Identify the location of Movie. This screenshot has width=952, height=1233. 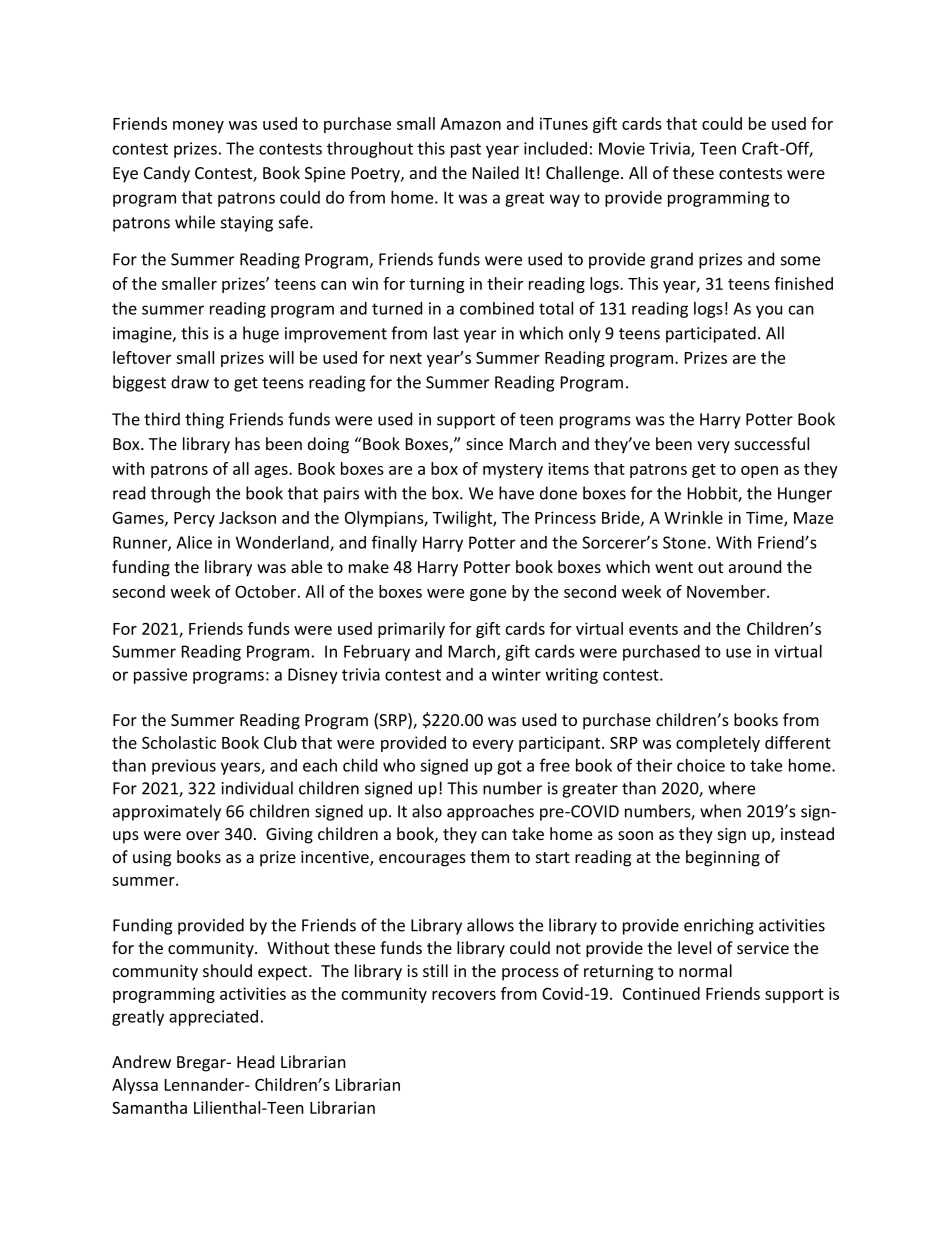
(622, 148).
